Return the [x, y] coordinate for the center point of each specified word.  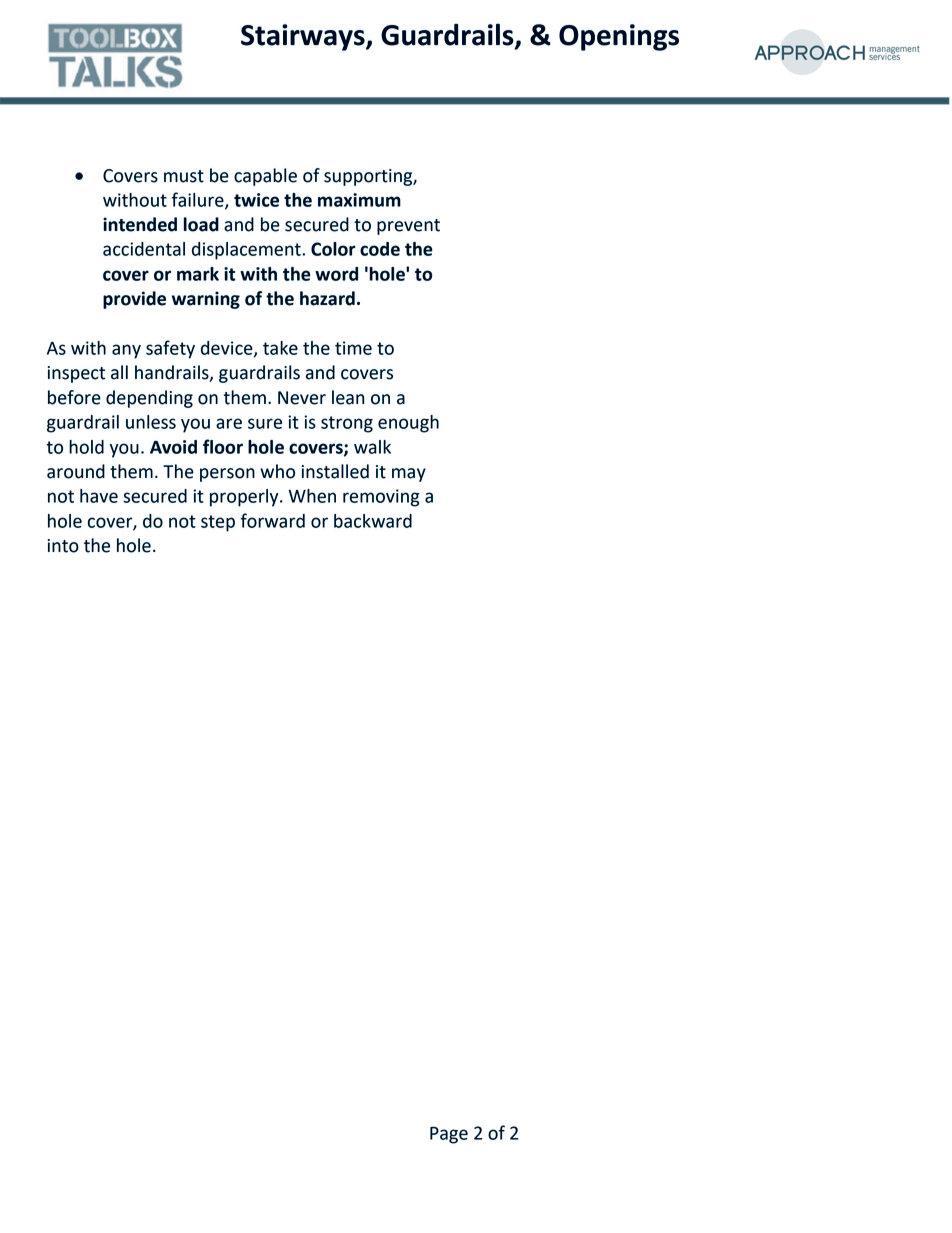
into [63, 546]
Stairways [304, 37]
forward [273, 520]
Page [449, 1135]
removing [381, 498]
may [409, 475]
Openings [619, 37]
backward [373, 521]
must [184, 176]
